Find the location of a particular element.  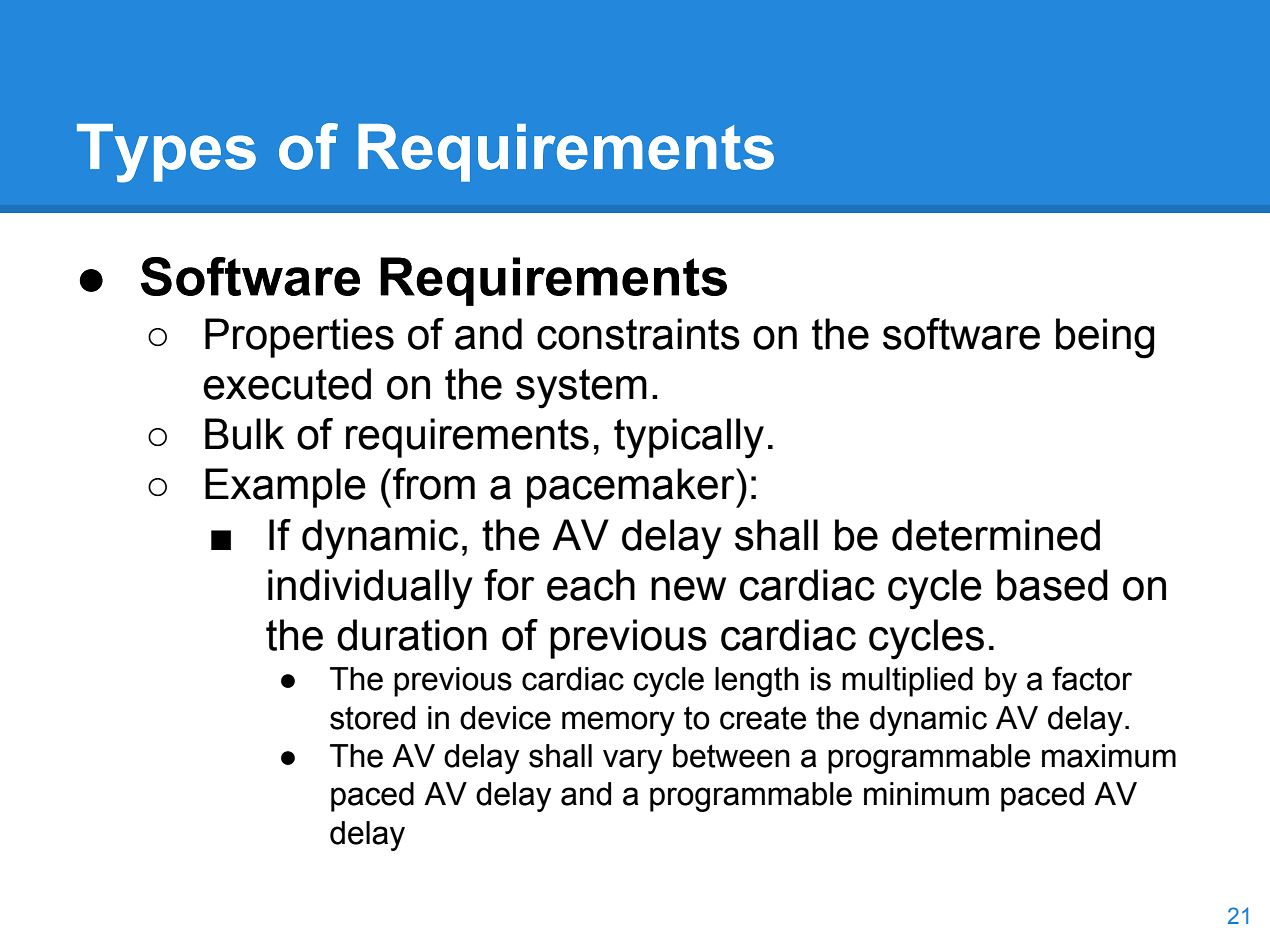

Example is located at coordinates (285, 488).
